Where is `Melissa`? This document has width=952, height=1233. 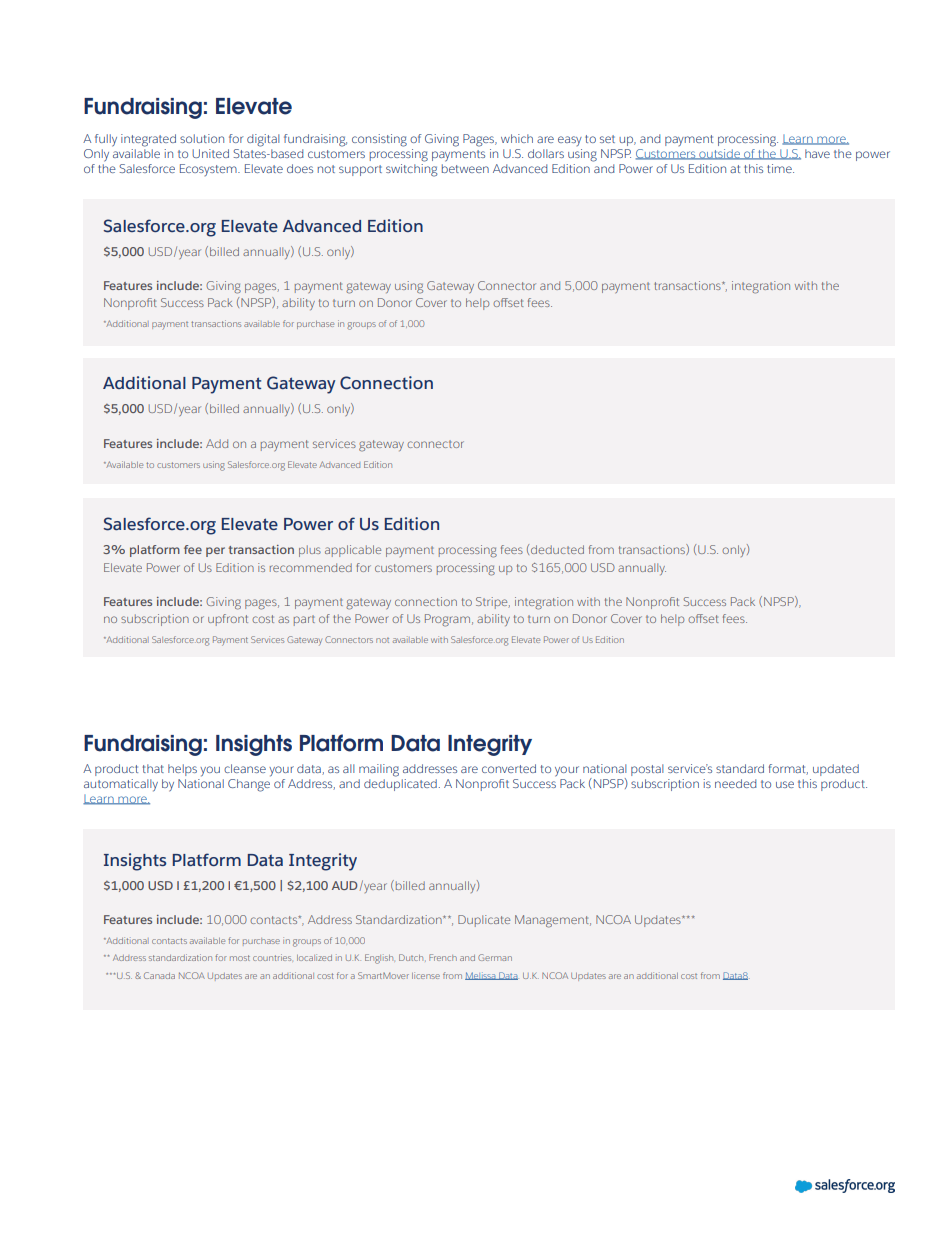 Melissa is located at coordinates (481, 976).
